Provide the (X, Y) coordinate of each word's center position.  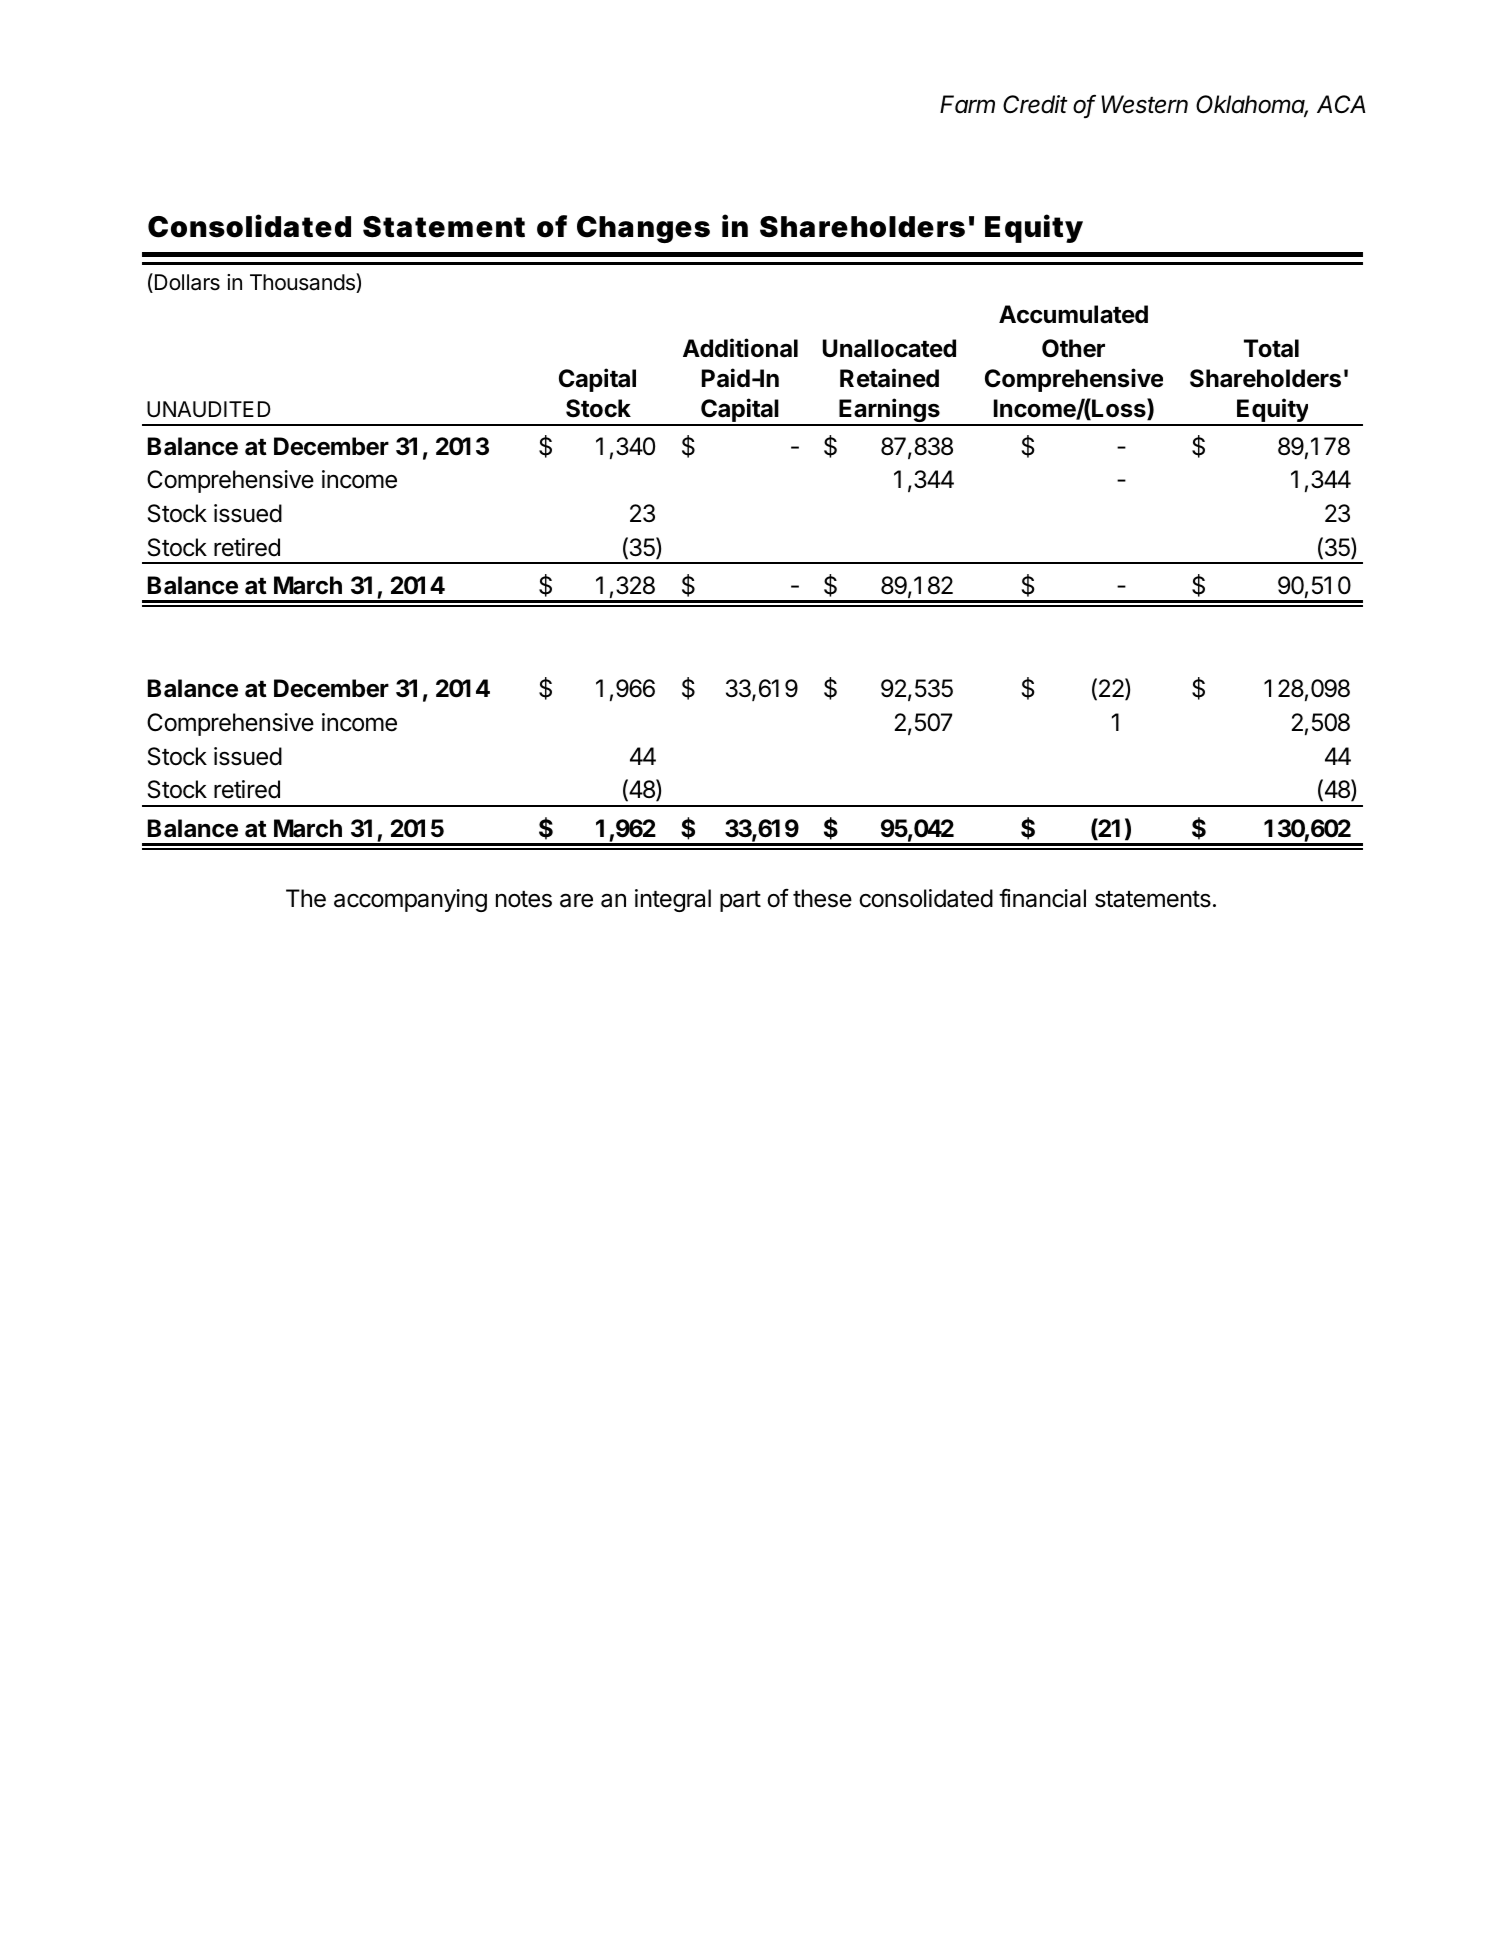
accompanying (410, 900)
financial (1042, 898)
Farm (967, 104)
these (822, 898)
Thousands (303, 283)
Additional (740, 348)
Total (1271, 348)
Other (1073, 348)
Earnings (889, 411)
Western (1144, 104)
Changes (643, 229)
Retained (889, 378)
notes (524, 899)
